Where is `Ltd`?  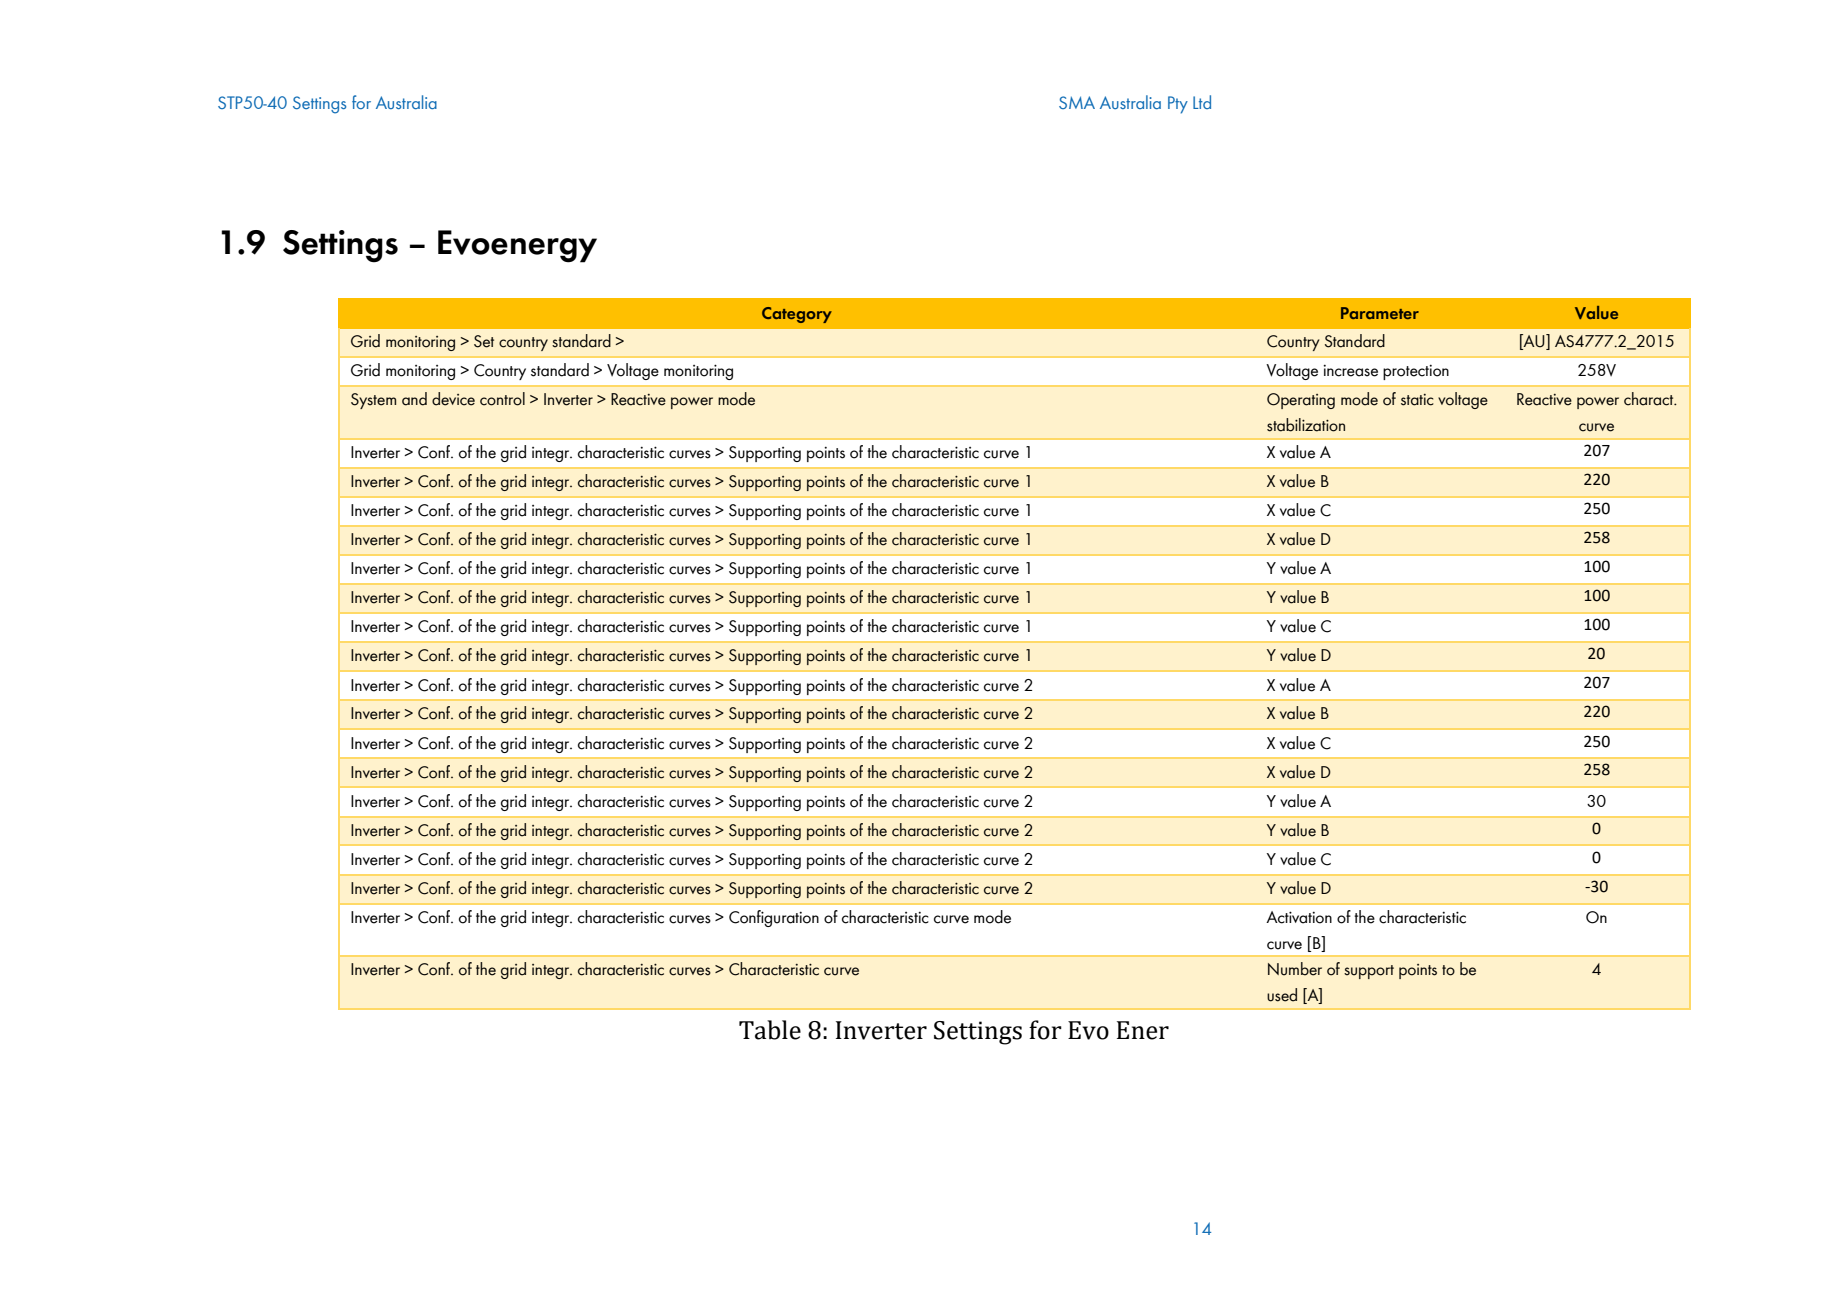
Ltd is located at coordinates (1202, 102).
